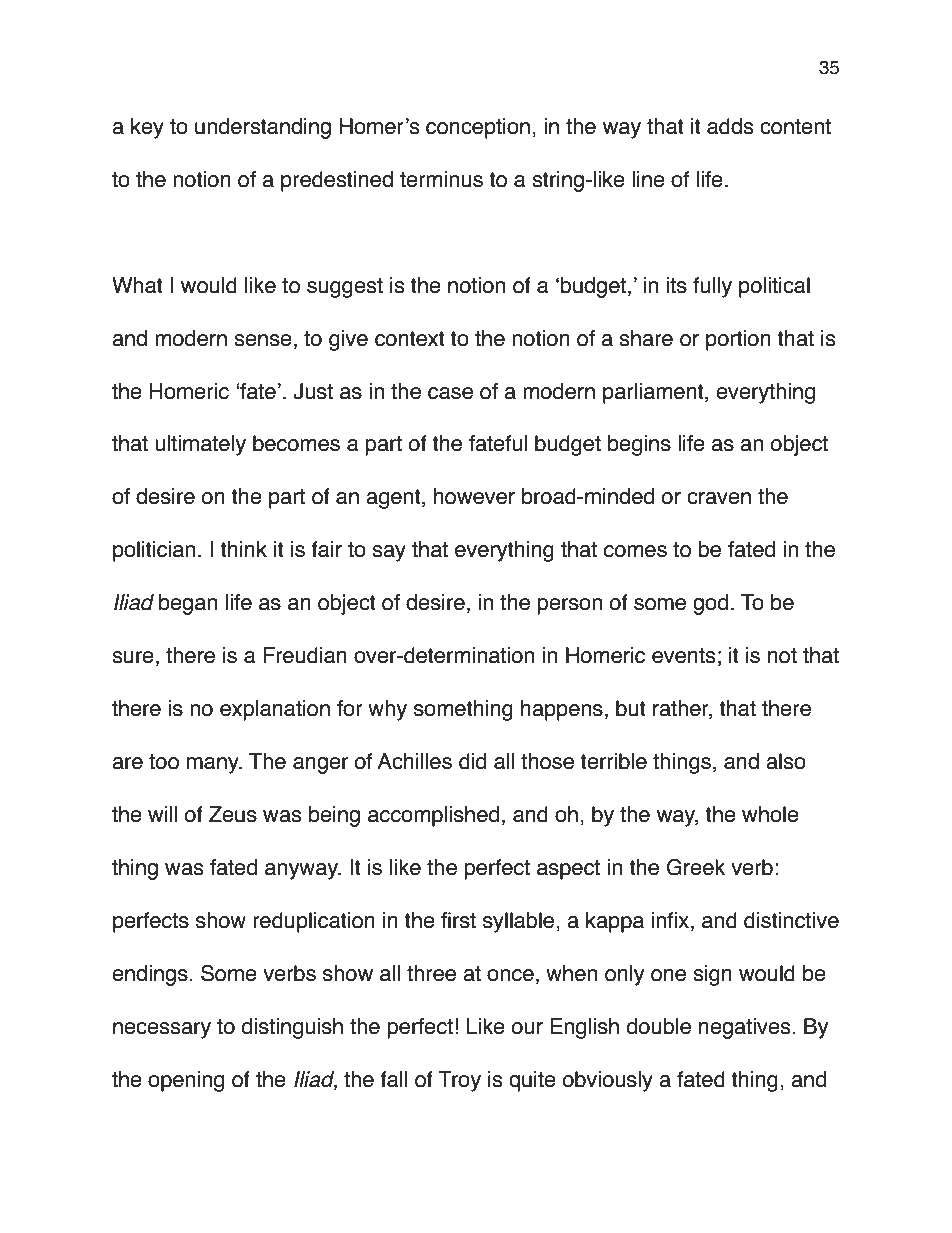  Describe the element at coordinates (459, 1081) in the document. I see `Troy` at that location.
